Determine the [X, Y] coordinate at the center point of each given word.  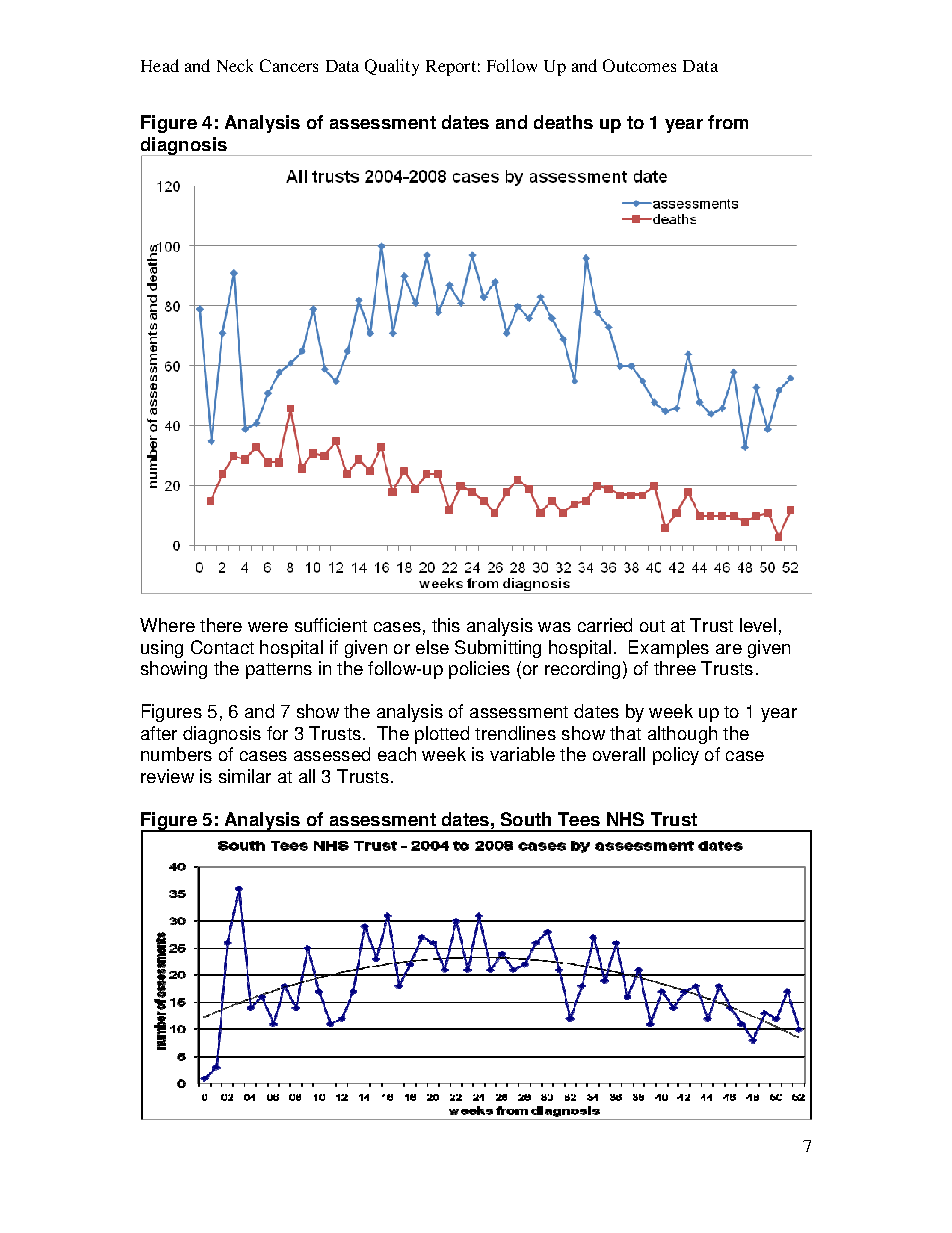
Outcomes [639, 65]
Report [451, 68]
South [526, 819]
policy [676, 756]
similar [245, 776]
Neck [235, 65]
